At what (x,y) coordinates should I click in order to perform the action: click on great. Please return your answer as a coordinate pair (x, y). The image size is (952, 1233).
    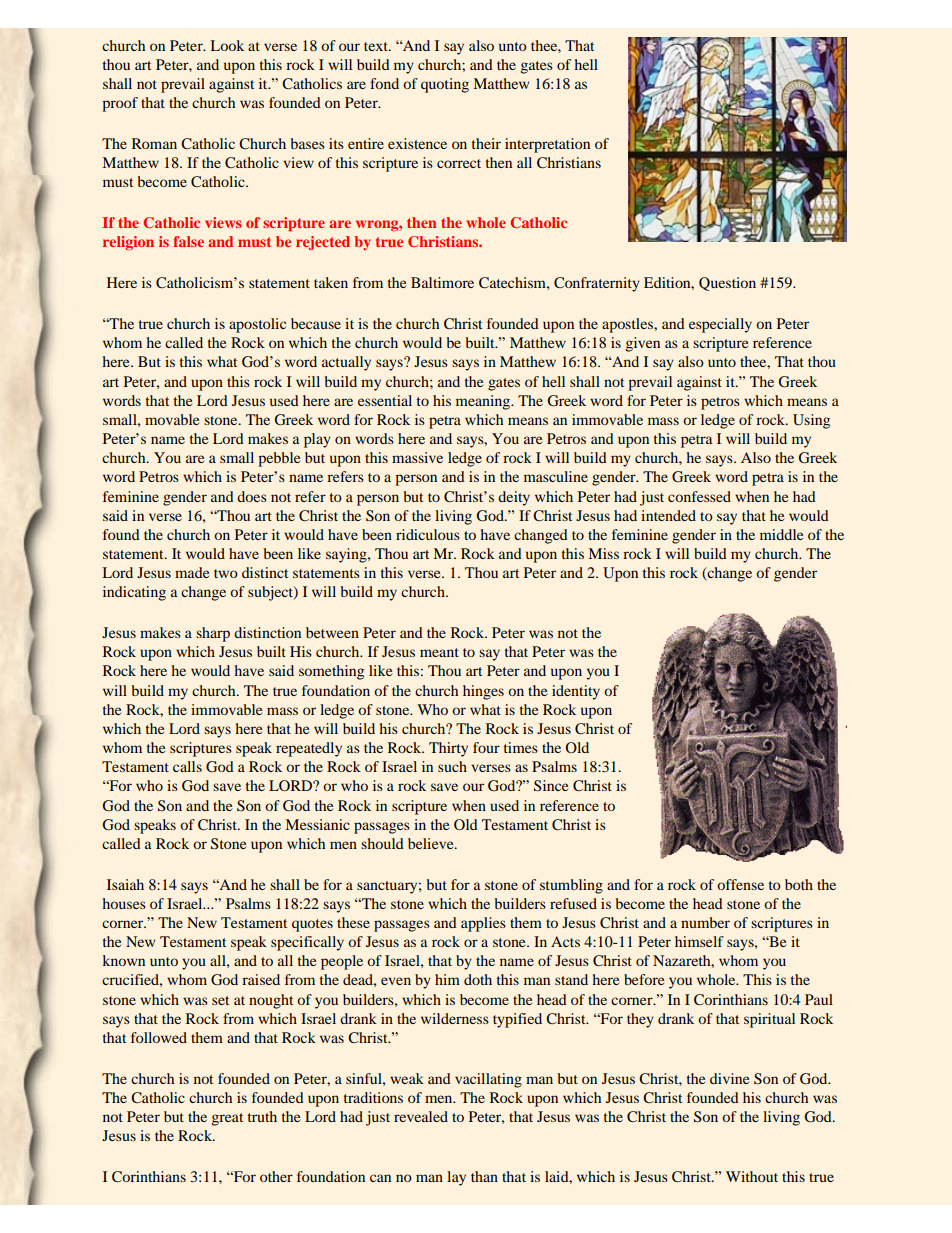
    Looking at the image, I should click on (227, 1119).
